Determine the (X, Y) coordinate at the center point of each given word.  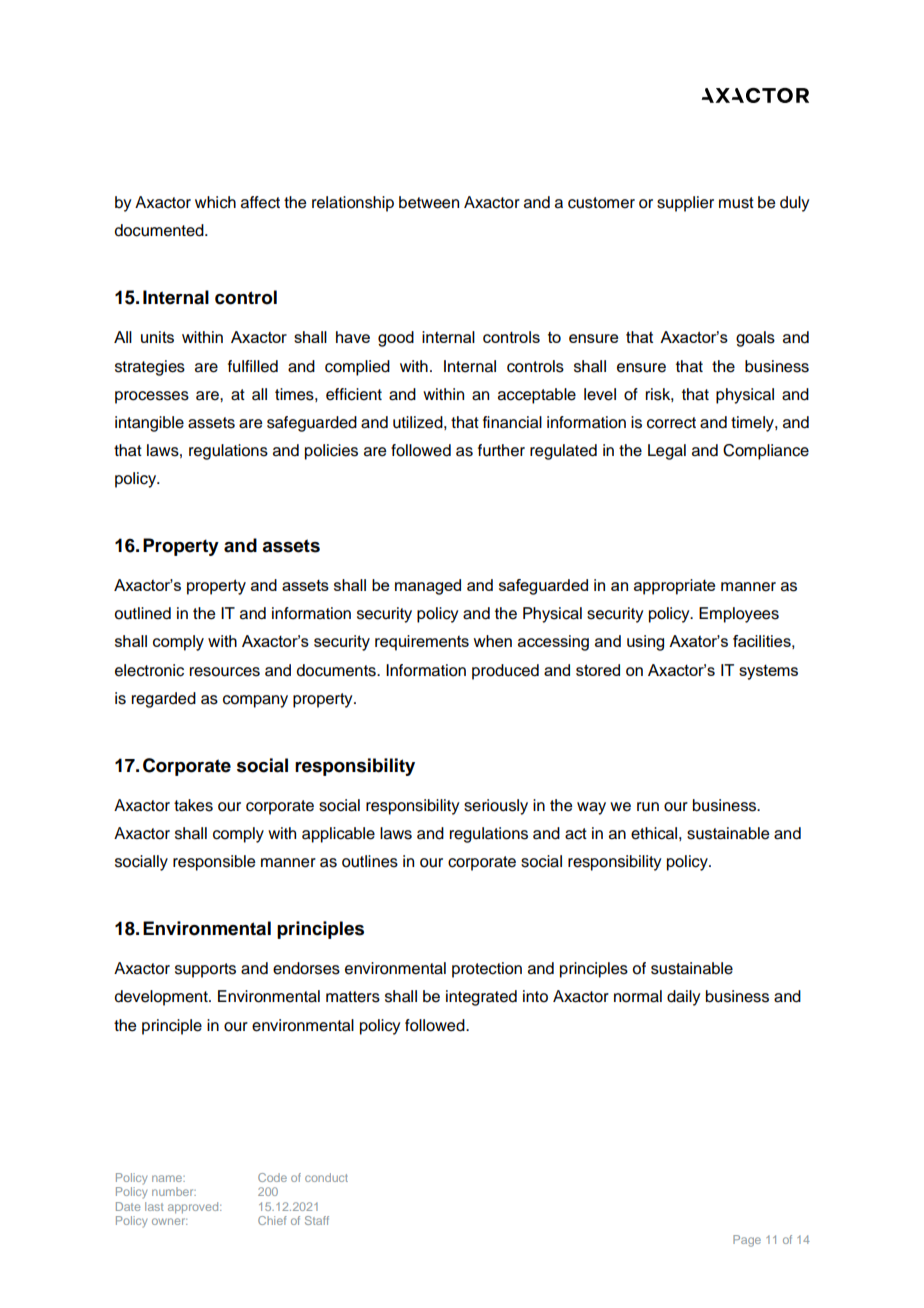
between (429, 202)
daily (683, 998)
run (648, 807)
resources (225, 672)
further (501, 450)
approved (194, 1208)
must (736, 203)
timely (753, 424)
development (162, 998)
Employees (739, 615)
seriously (496, 807)
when (492, 641)
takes (193, 805)
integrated (481, 998)
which (215, 202)
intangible (149, 424)
